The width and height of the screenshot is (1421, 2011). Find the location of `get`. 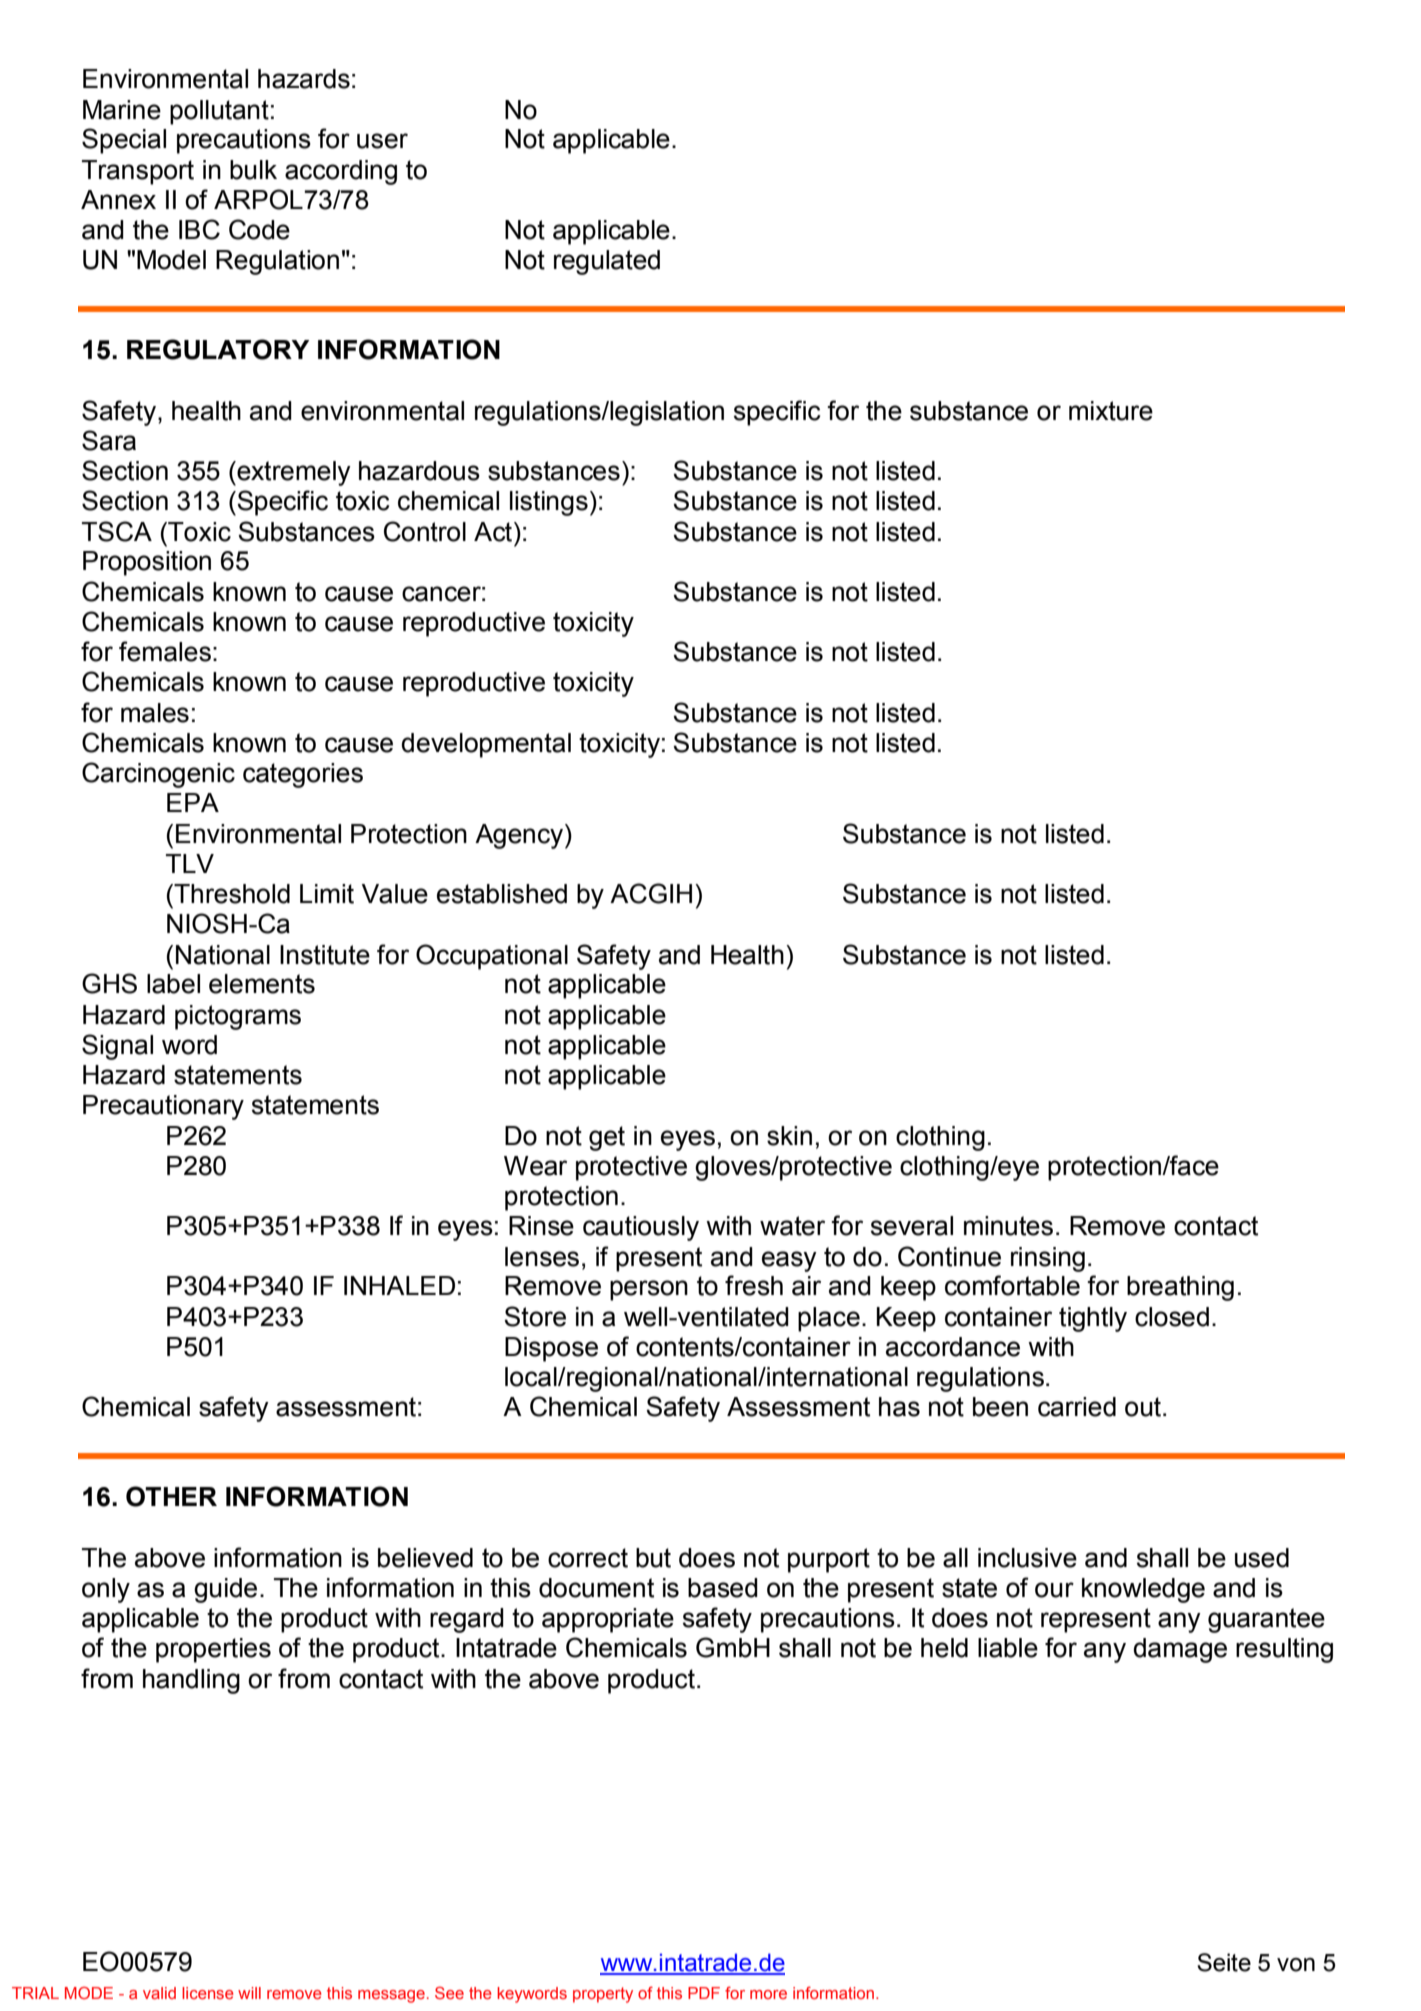

get is located at coordinates (607, 1138).
